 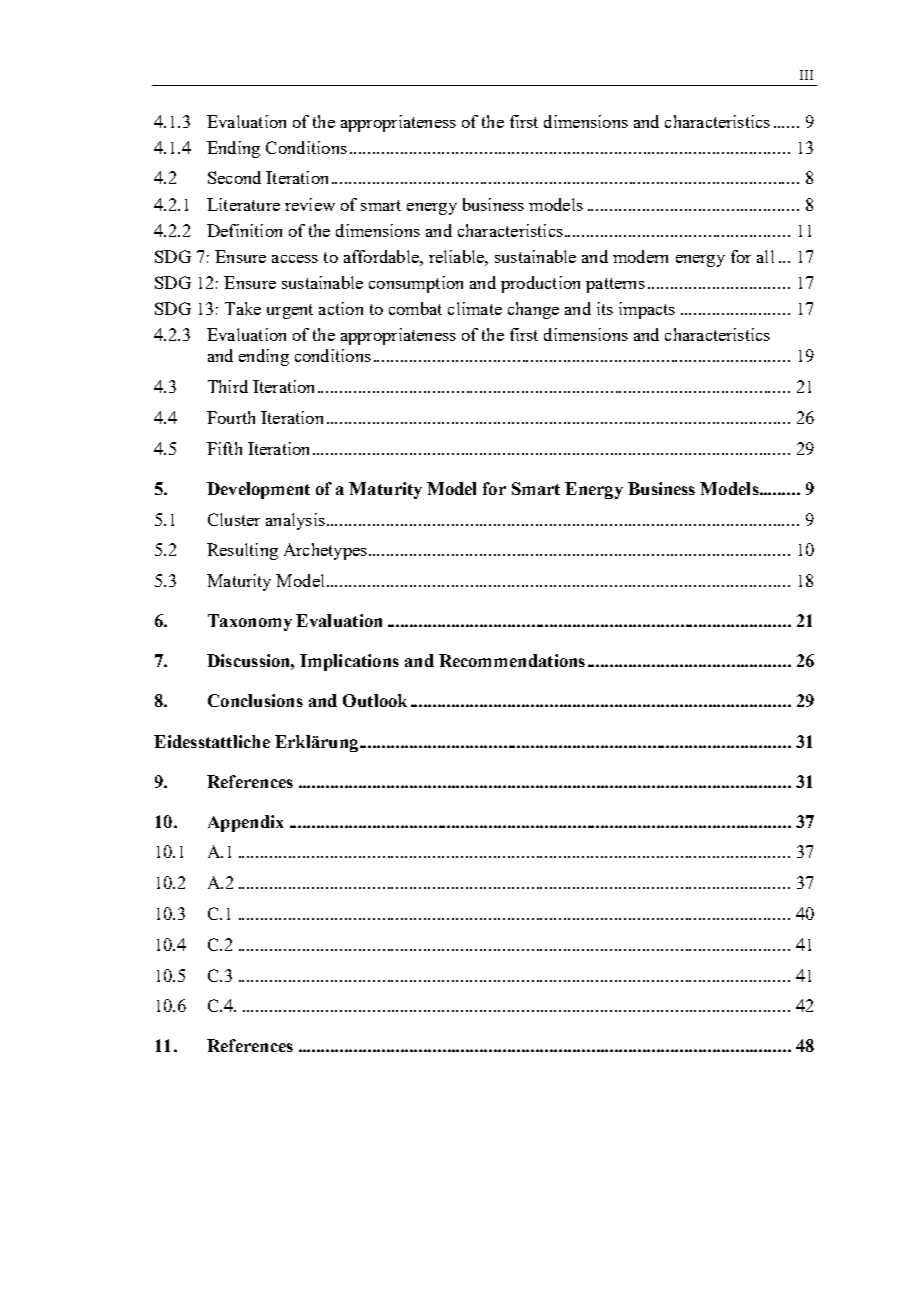 I want to click on Appendix, so click(x=245, y=823).
